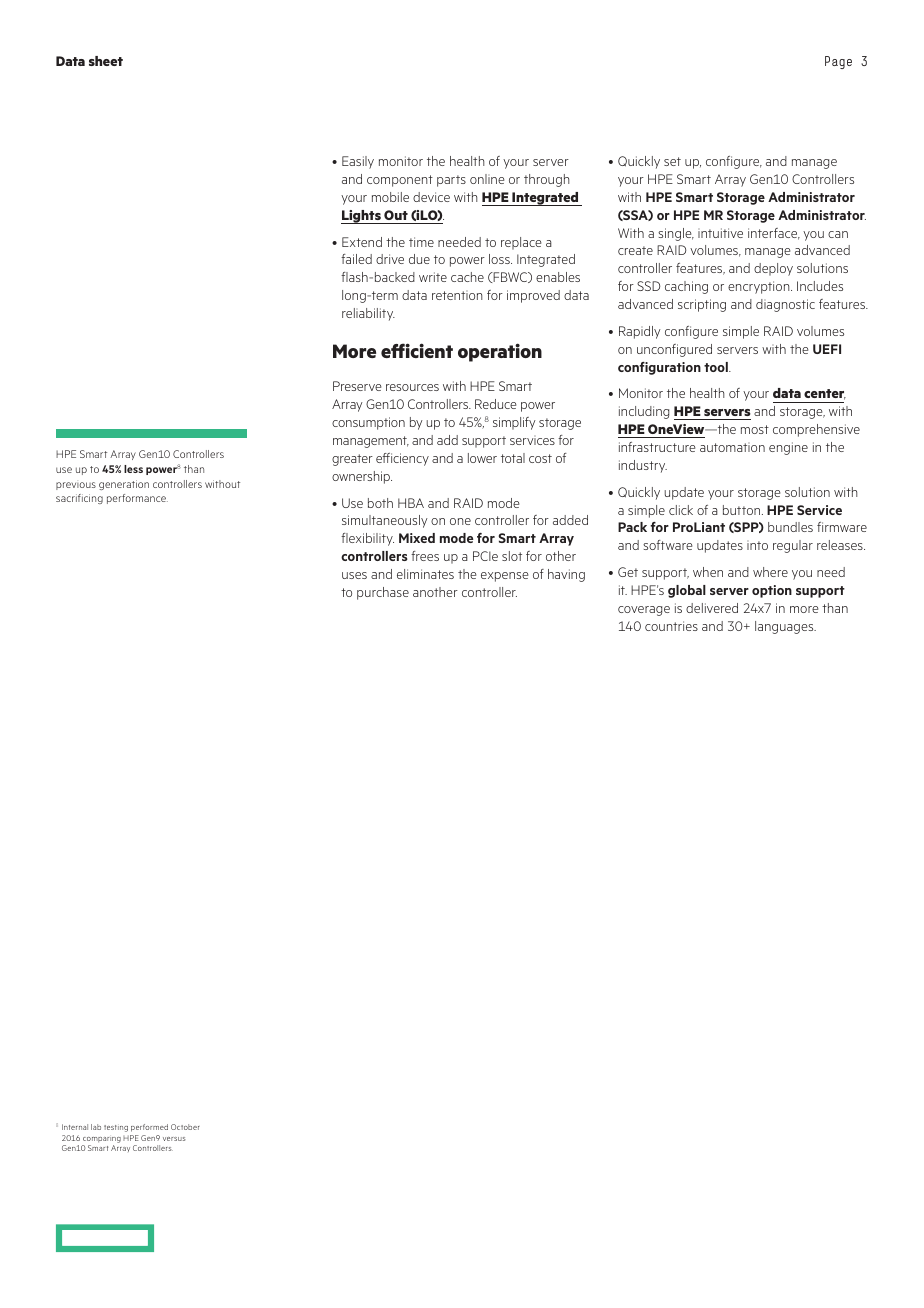 The height and width of the screenshot is (1308, 924). What do you see at coordinates (785, 627) in the screenshot?
I see `languages` at bounding box center [785, 627].
